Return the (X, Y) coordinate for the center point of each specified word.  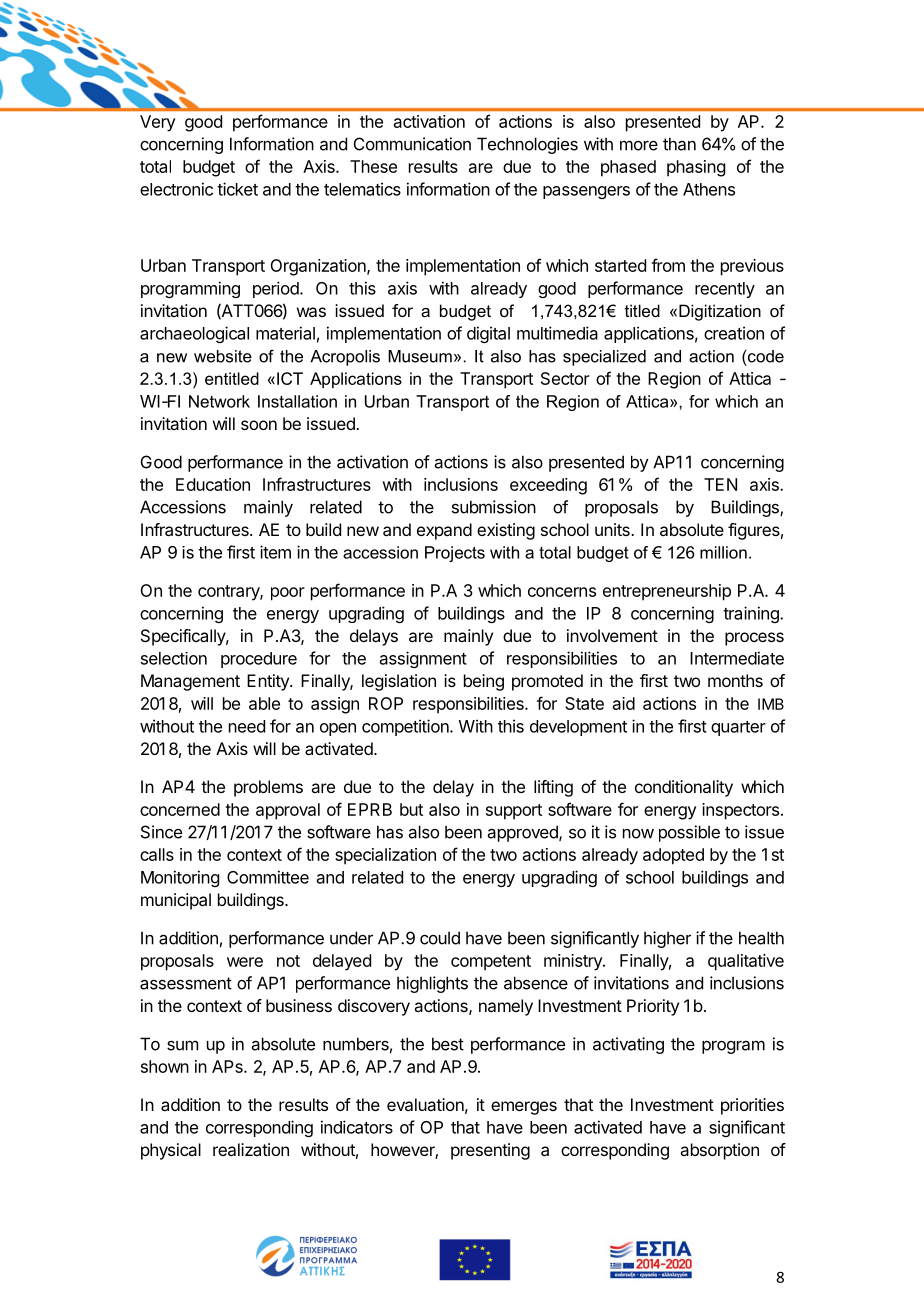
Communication (412, 144)
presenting (490, 1151)
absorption (719, 1151)
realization (251, 1149)
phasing (696, 168)
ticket (237, 189)
